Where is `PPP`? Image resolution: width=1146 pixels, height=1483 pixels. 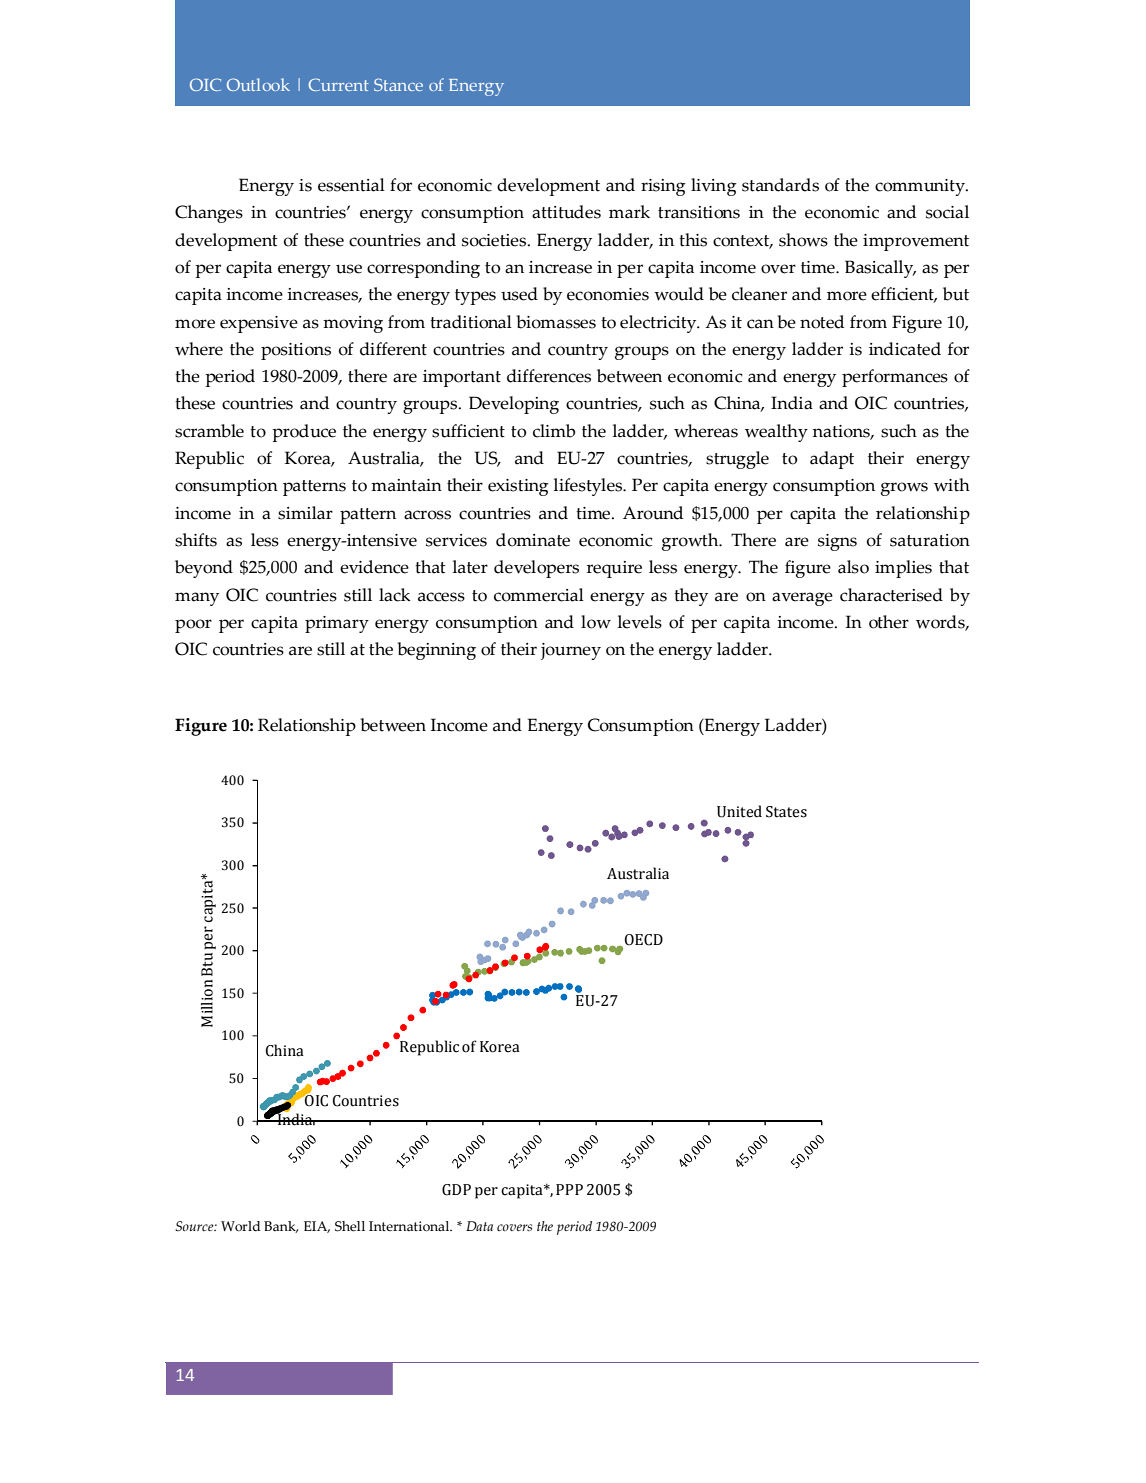
PPP is located at coordinates (569, 1189).
